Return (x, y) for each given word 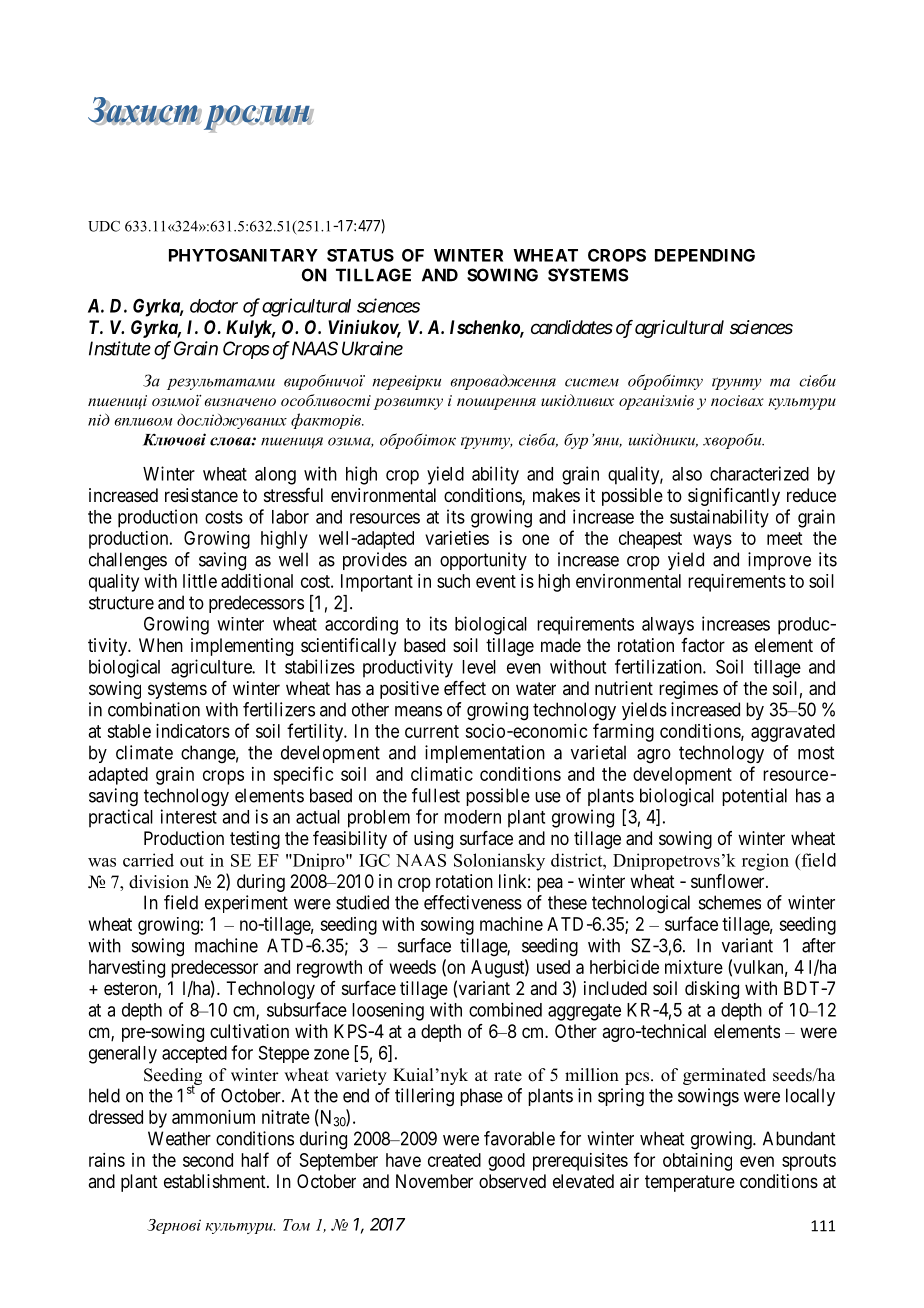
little (200, 581)
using (433, 840)
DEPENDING (705, 255)
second (208, 1160)
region (765, 862)
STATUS (360, 255)
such (453, 581)
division (159, 882)
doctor (214, 306)
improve (779, 561)
